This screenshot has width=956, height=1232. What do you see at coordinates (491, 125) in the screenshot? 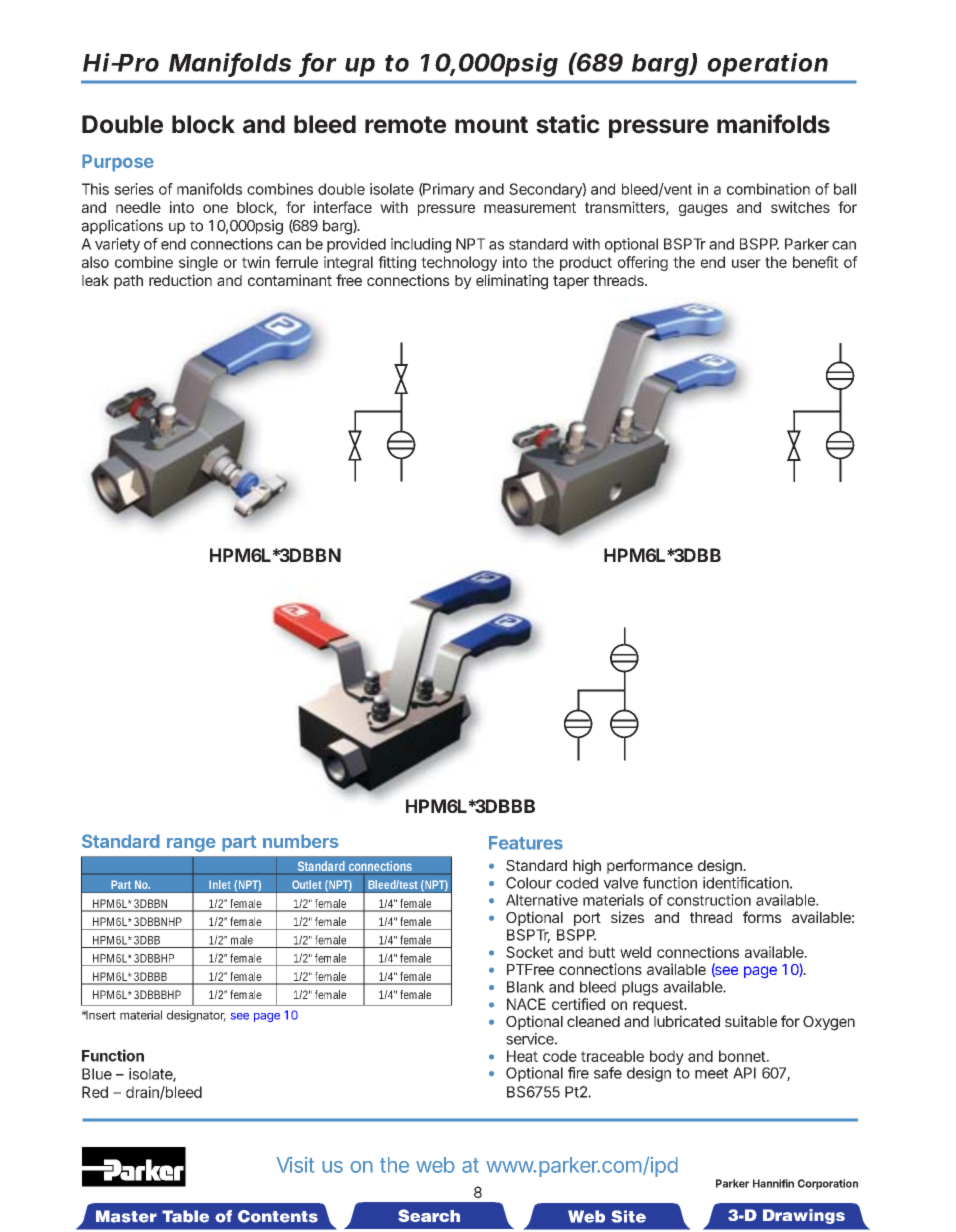
I see `mount` at bounding box center [491, 125].
